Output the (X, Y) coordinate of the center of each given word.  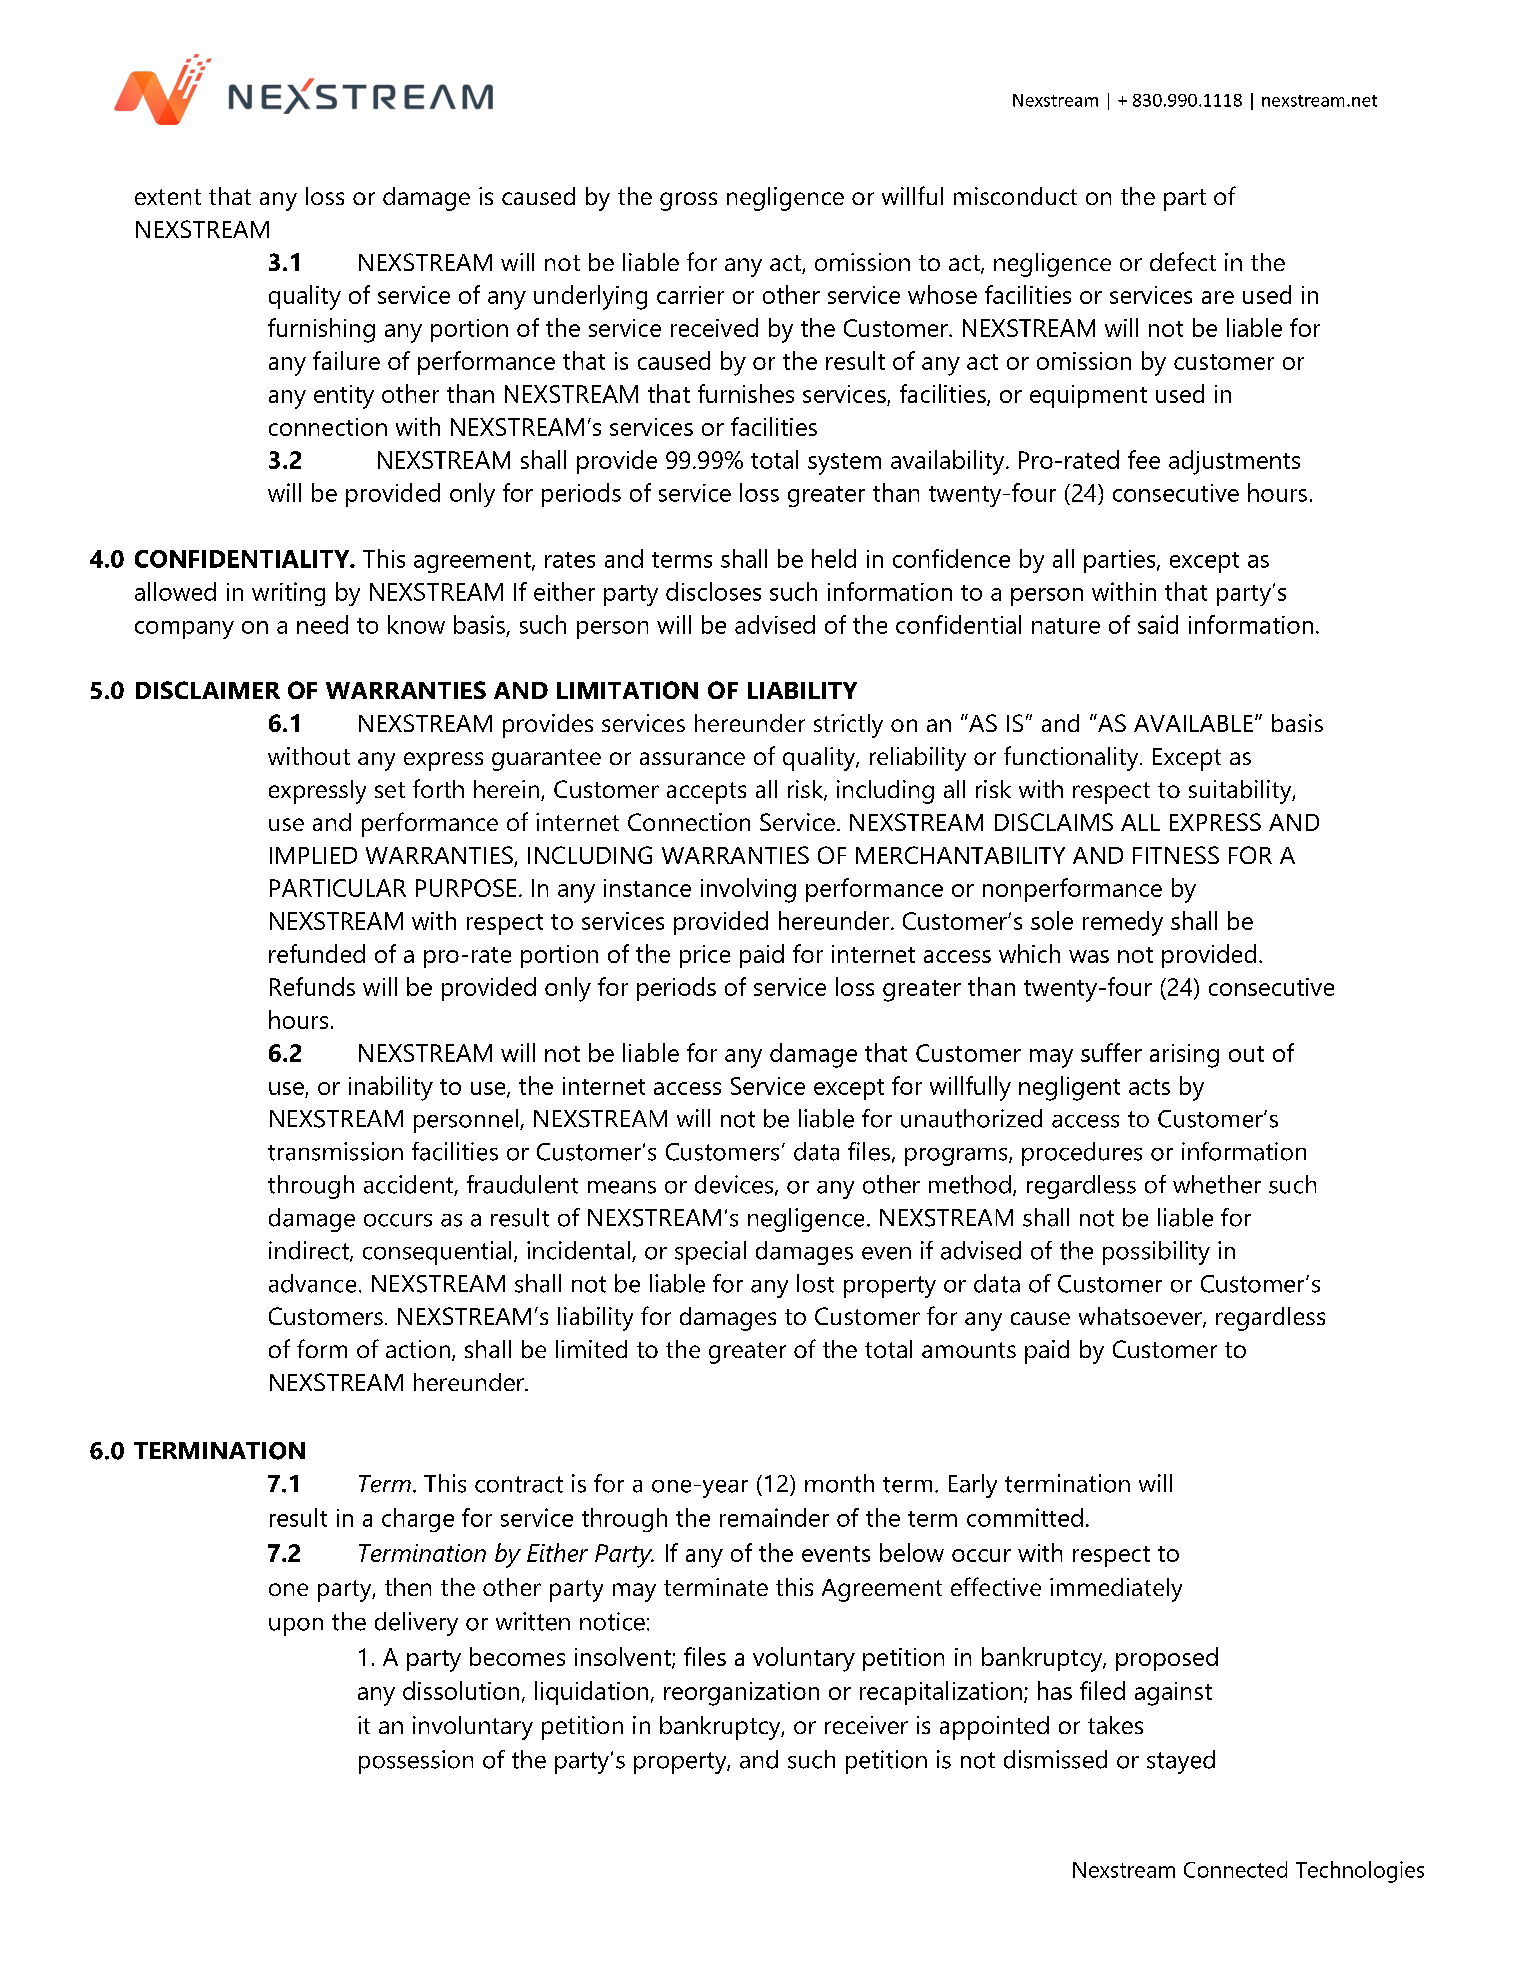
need (322, 624)
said (1158, 624)
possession (416, 1762)
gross (688, 201)
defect (1183, 261)
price (705, 956)
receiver (866, 1725)
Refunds (312, 986)
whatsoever (1141, 1317)
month (839, 1483)
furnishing (321, 330)
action (418, 1349)
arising (1184, 1056)
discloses (713, 591)
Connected (1235, 1869)
